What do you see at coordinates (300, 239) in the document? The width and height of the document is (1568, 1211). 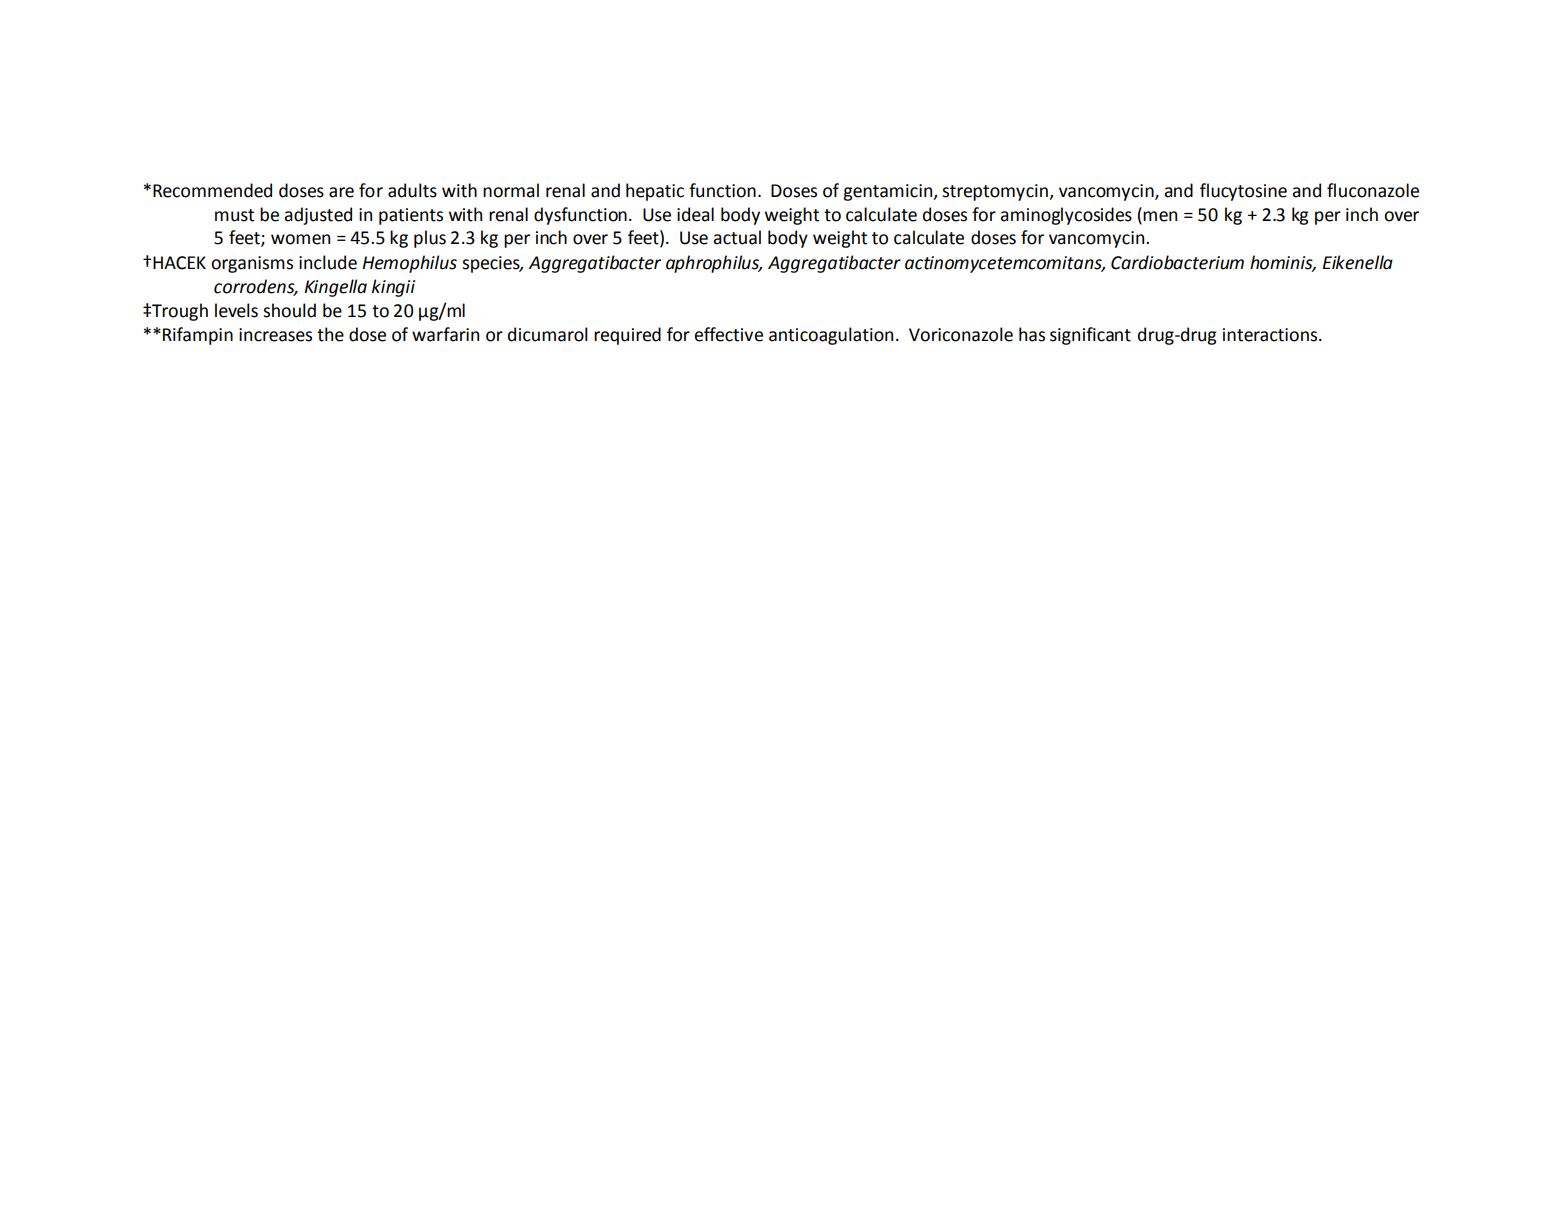 I see `women` at bounding box center [300, 239].
